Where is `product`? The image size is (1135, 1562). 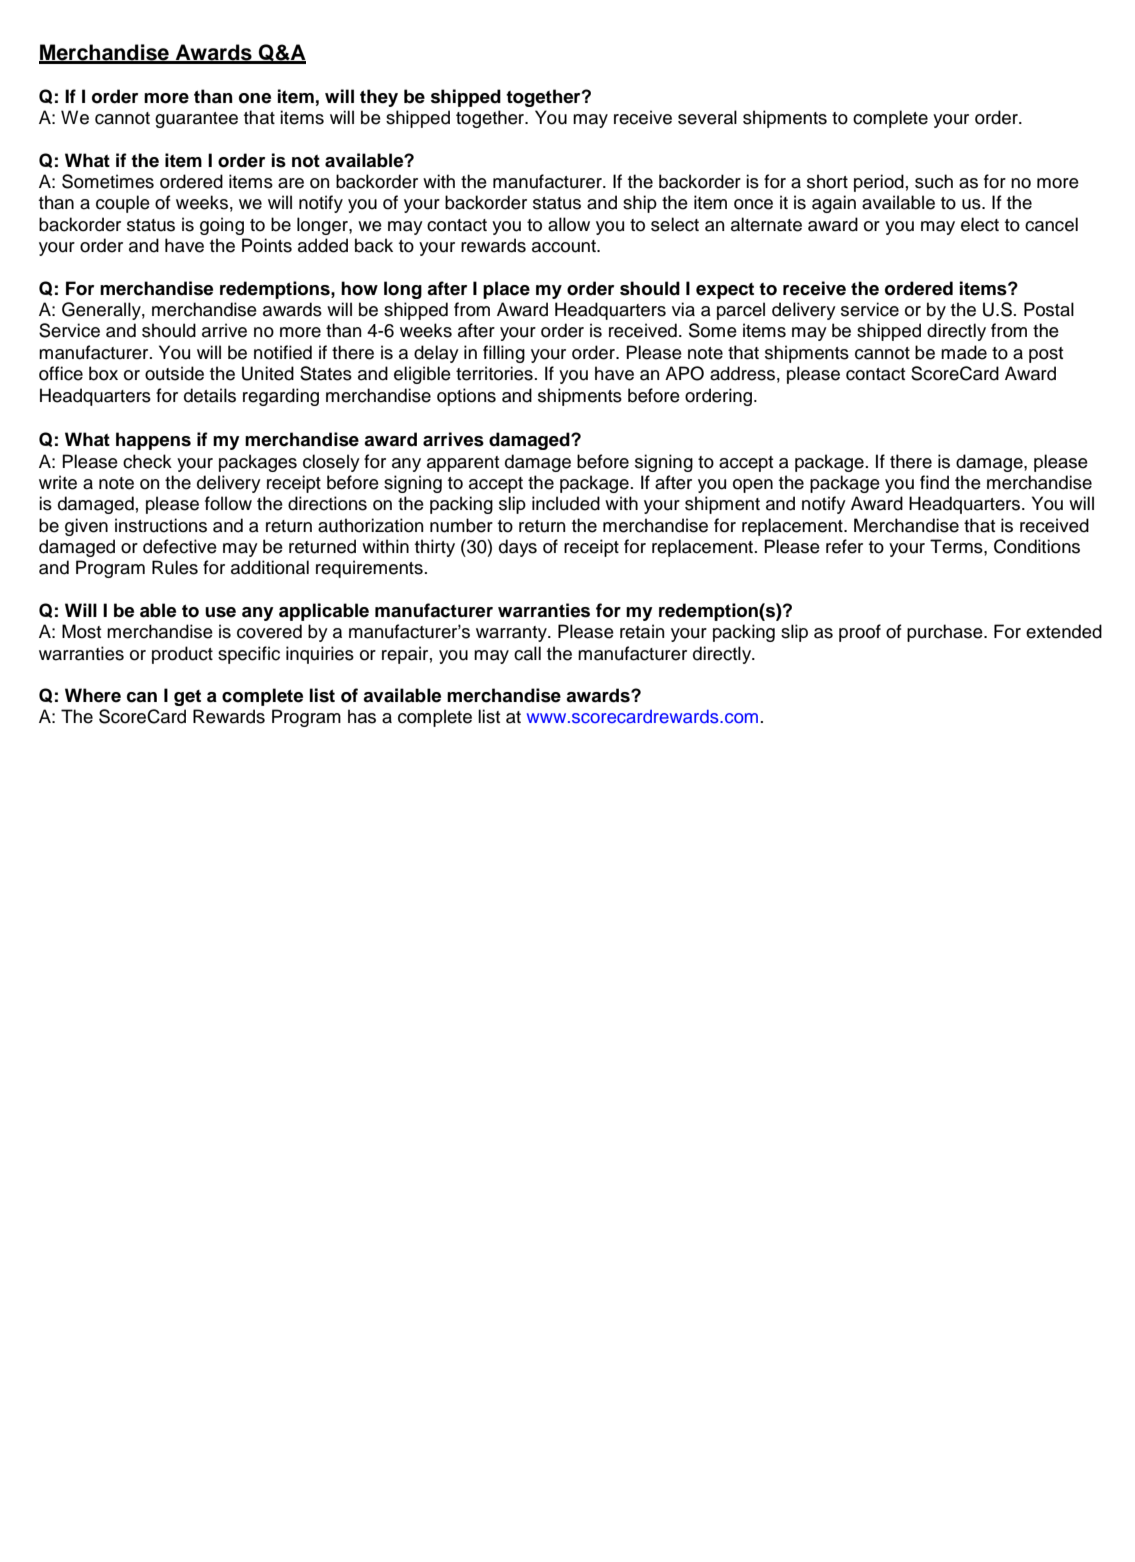 product is located at coordinates (182, 655).
